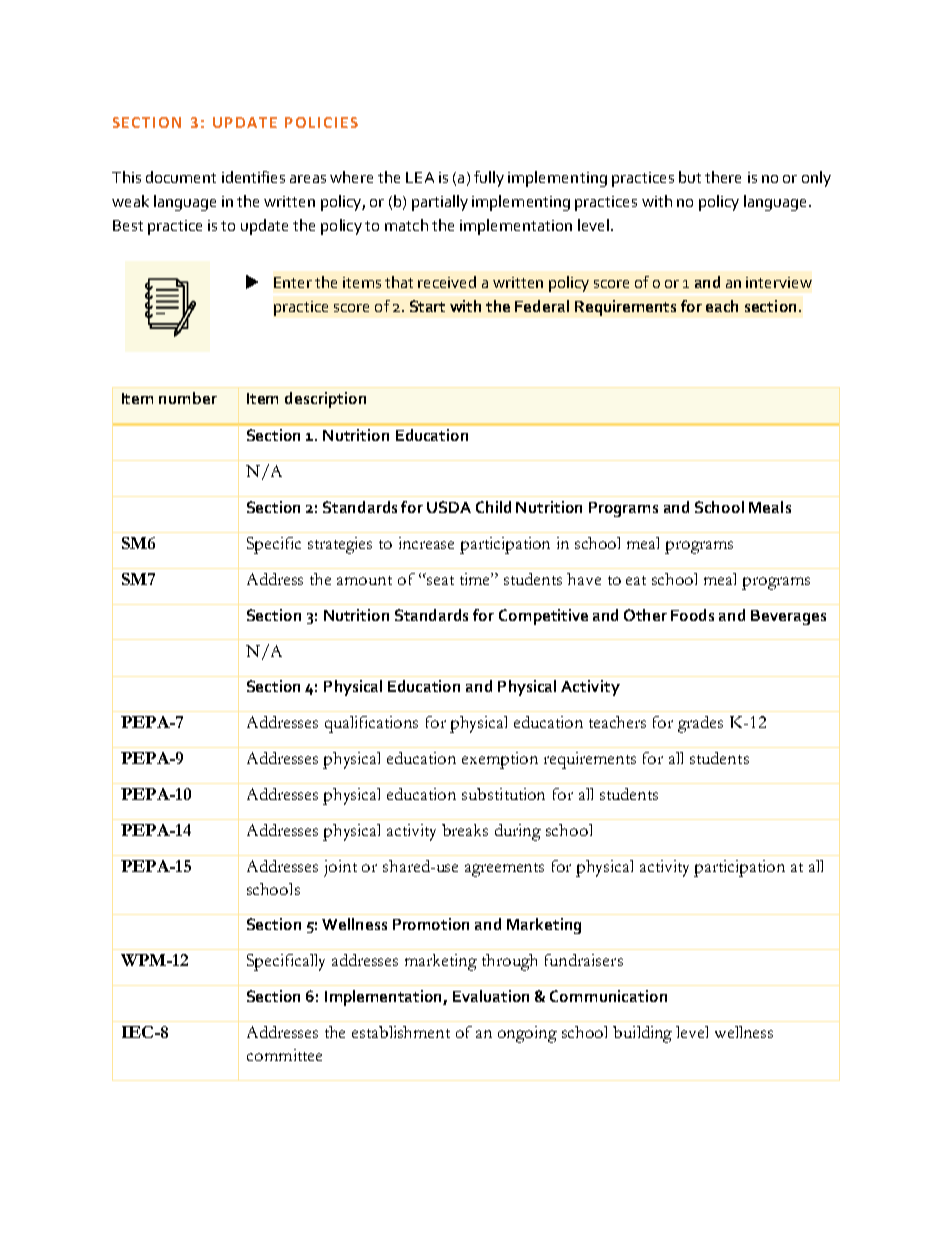  Describe the element at coordinates (181, 177) in the image. I see `document` at that location.
